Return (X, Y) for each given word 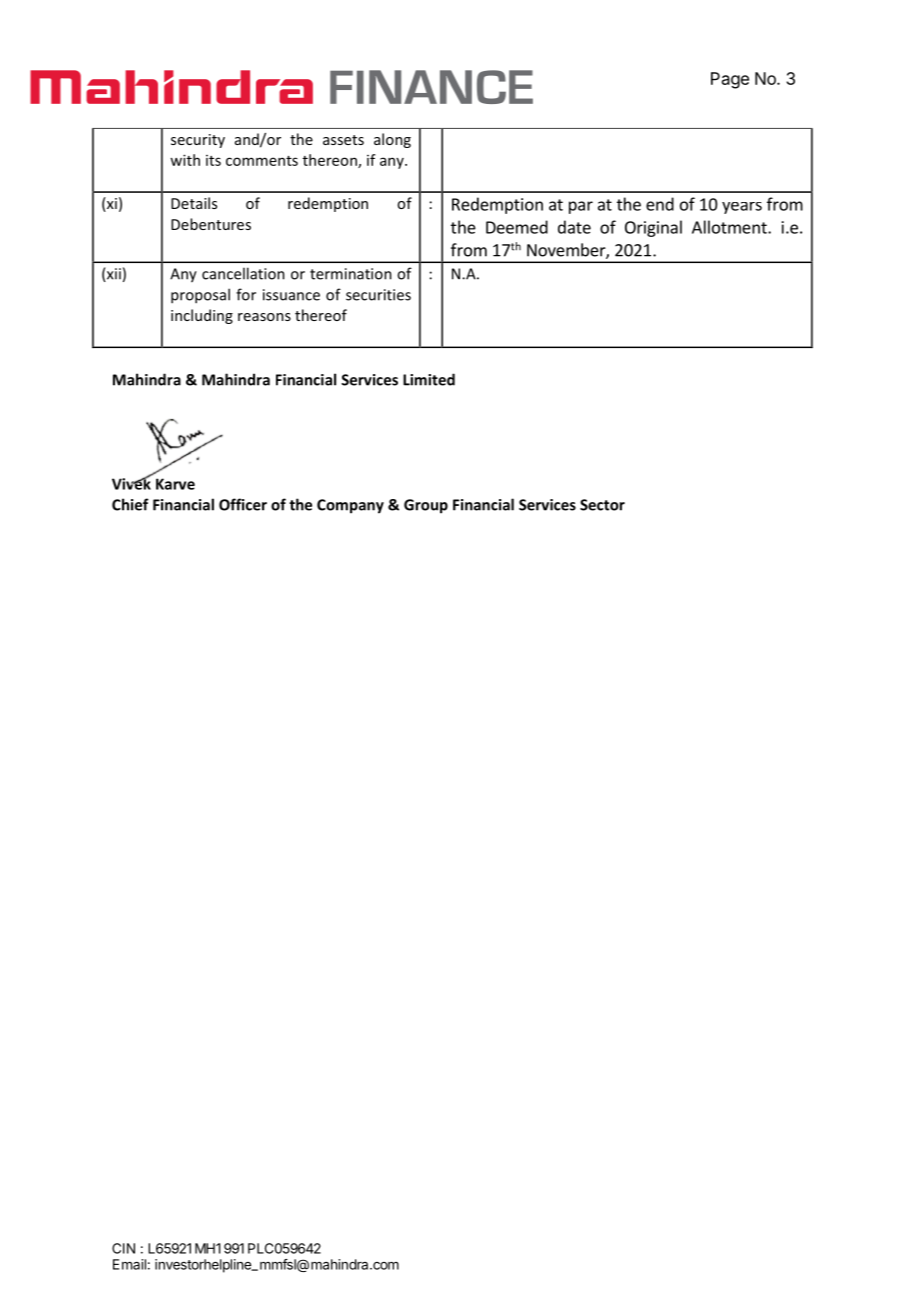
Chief (130, 504)
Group (426, 506)
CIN (123, 1248)
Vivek (132, 482)
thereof (321, 315)
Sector (602, 505)
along (392, 140)
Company (350, 506)
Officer (243, 504)
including (202, 316)
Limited (429, 379)
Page (730, 80)
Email (129, 1264)
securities (378, 295)
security (198, 141)
